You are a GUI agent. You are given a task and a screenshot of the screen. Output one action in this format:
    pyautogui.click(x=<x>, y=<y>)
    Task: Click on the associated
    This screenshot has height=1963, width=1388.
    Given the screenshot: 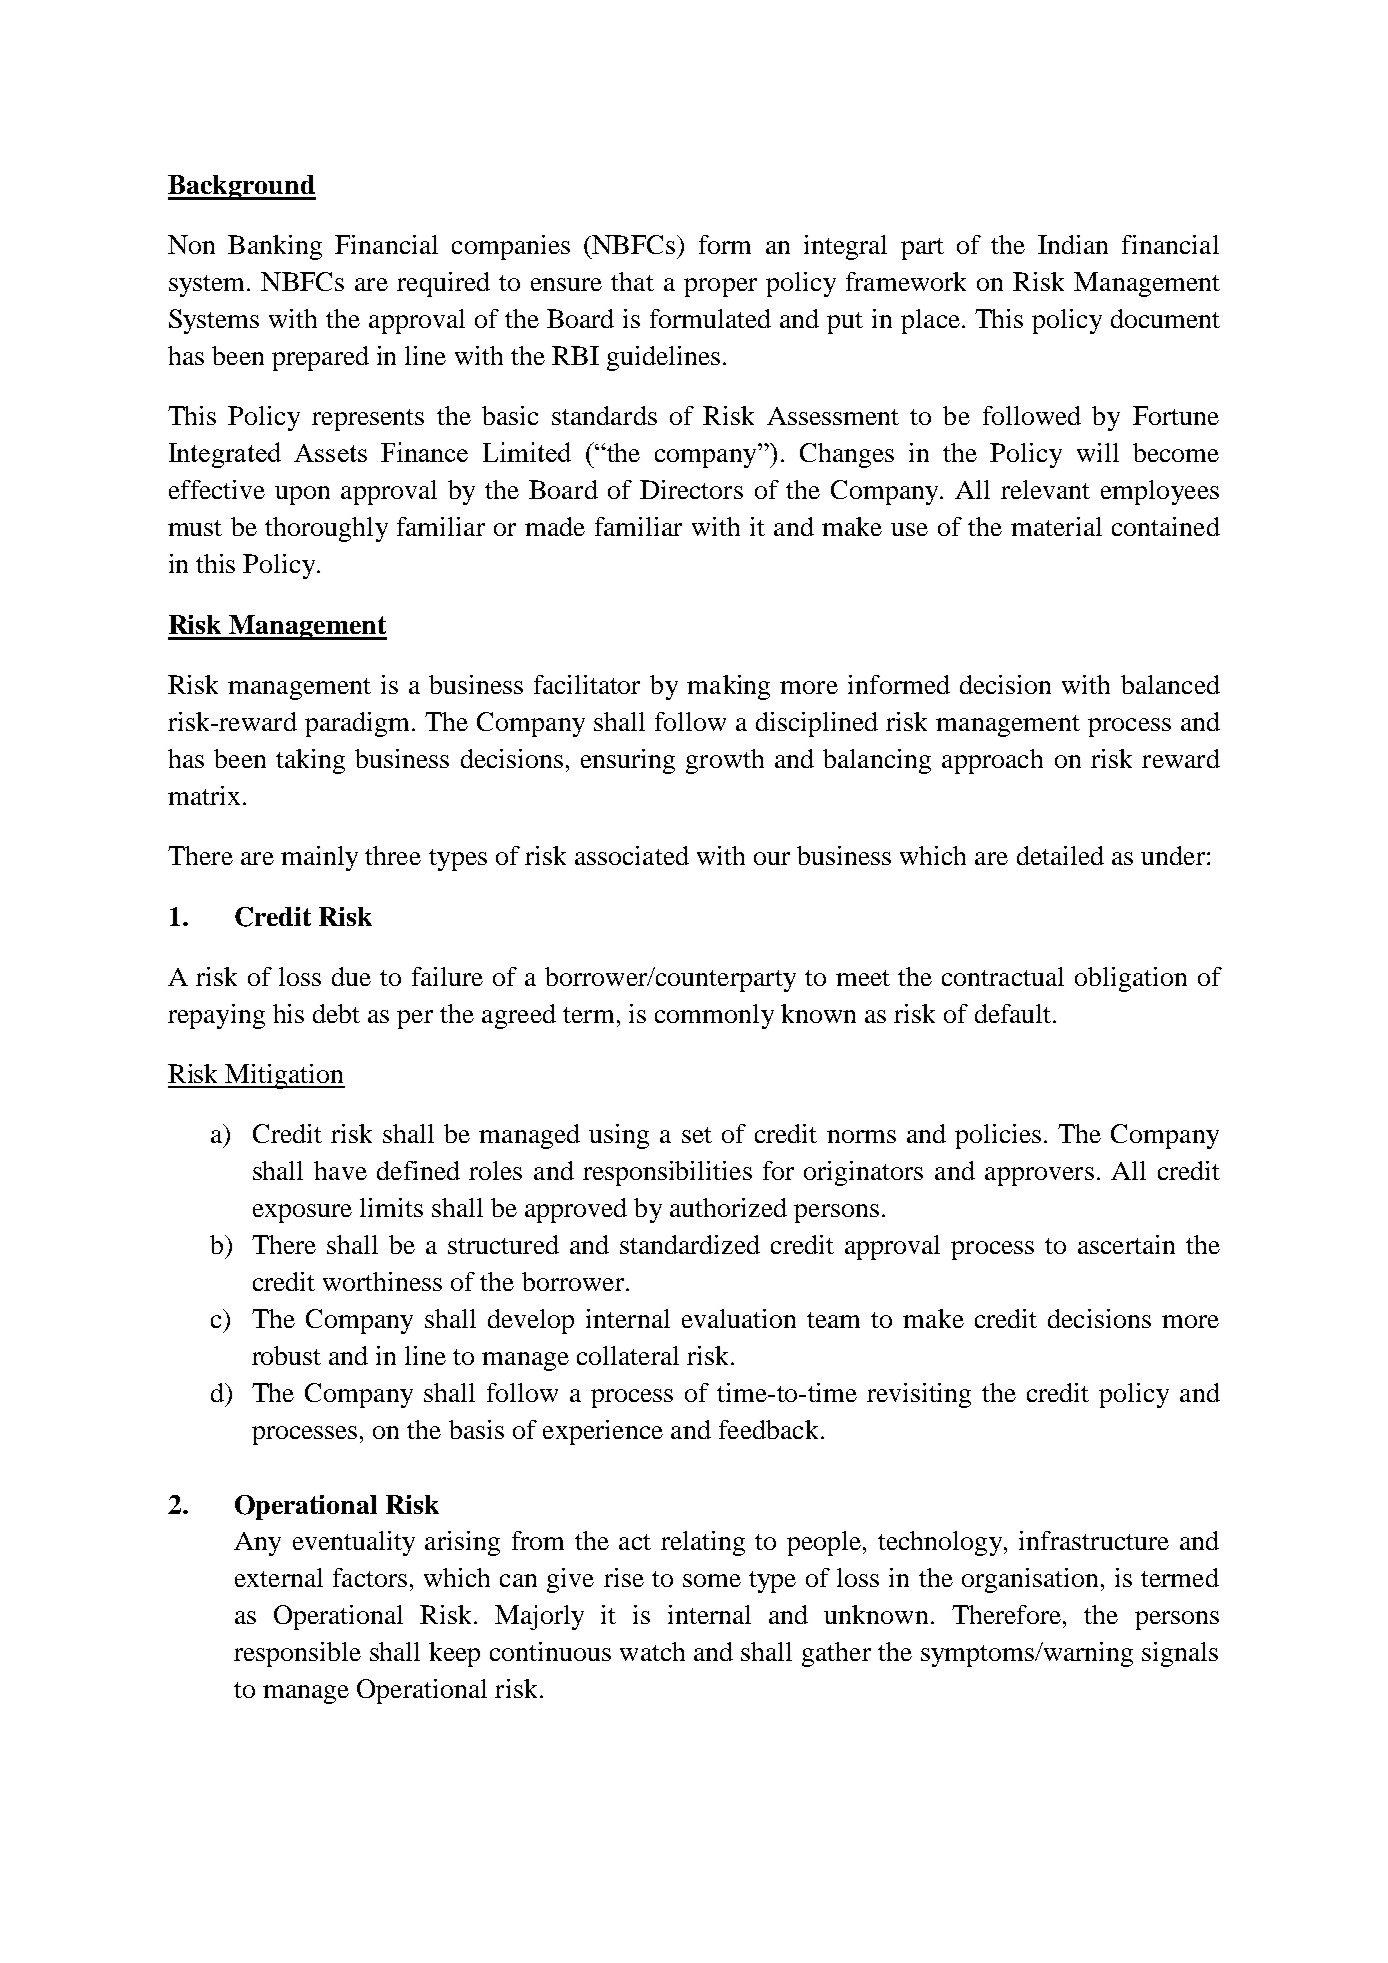 What is the action you would take?
    pyautogui.click(x=632, y=855)
